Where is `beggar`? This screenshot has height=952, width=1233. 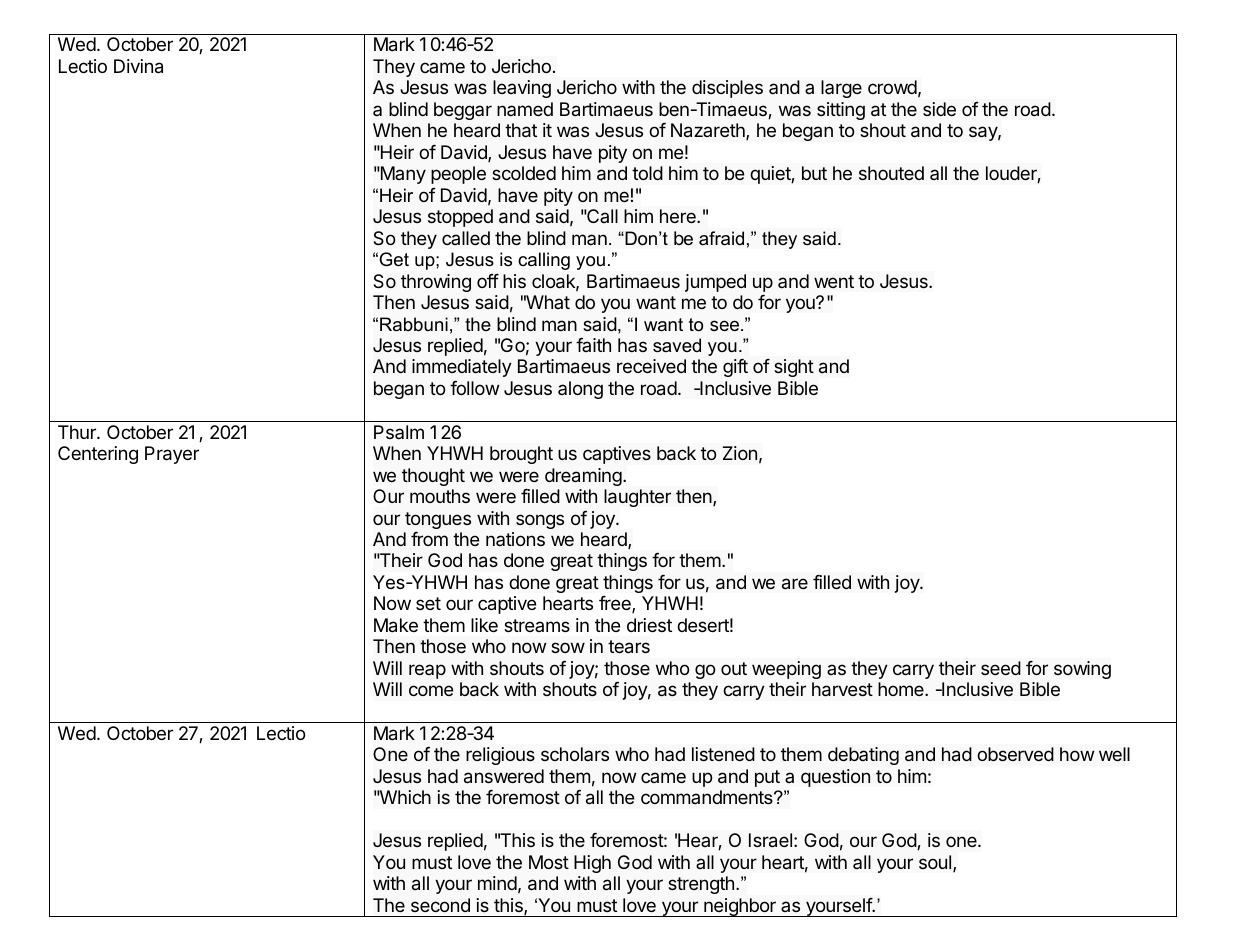 beggar is located at coordinates (463, 111).
